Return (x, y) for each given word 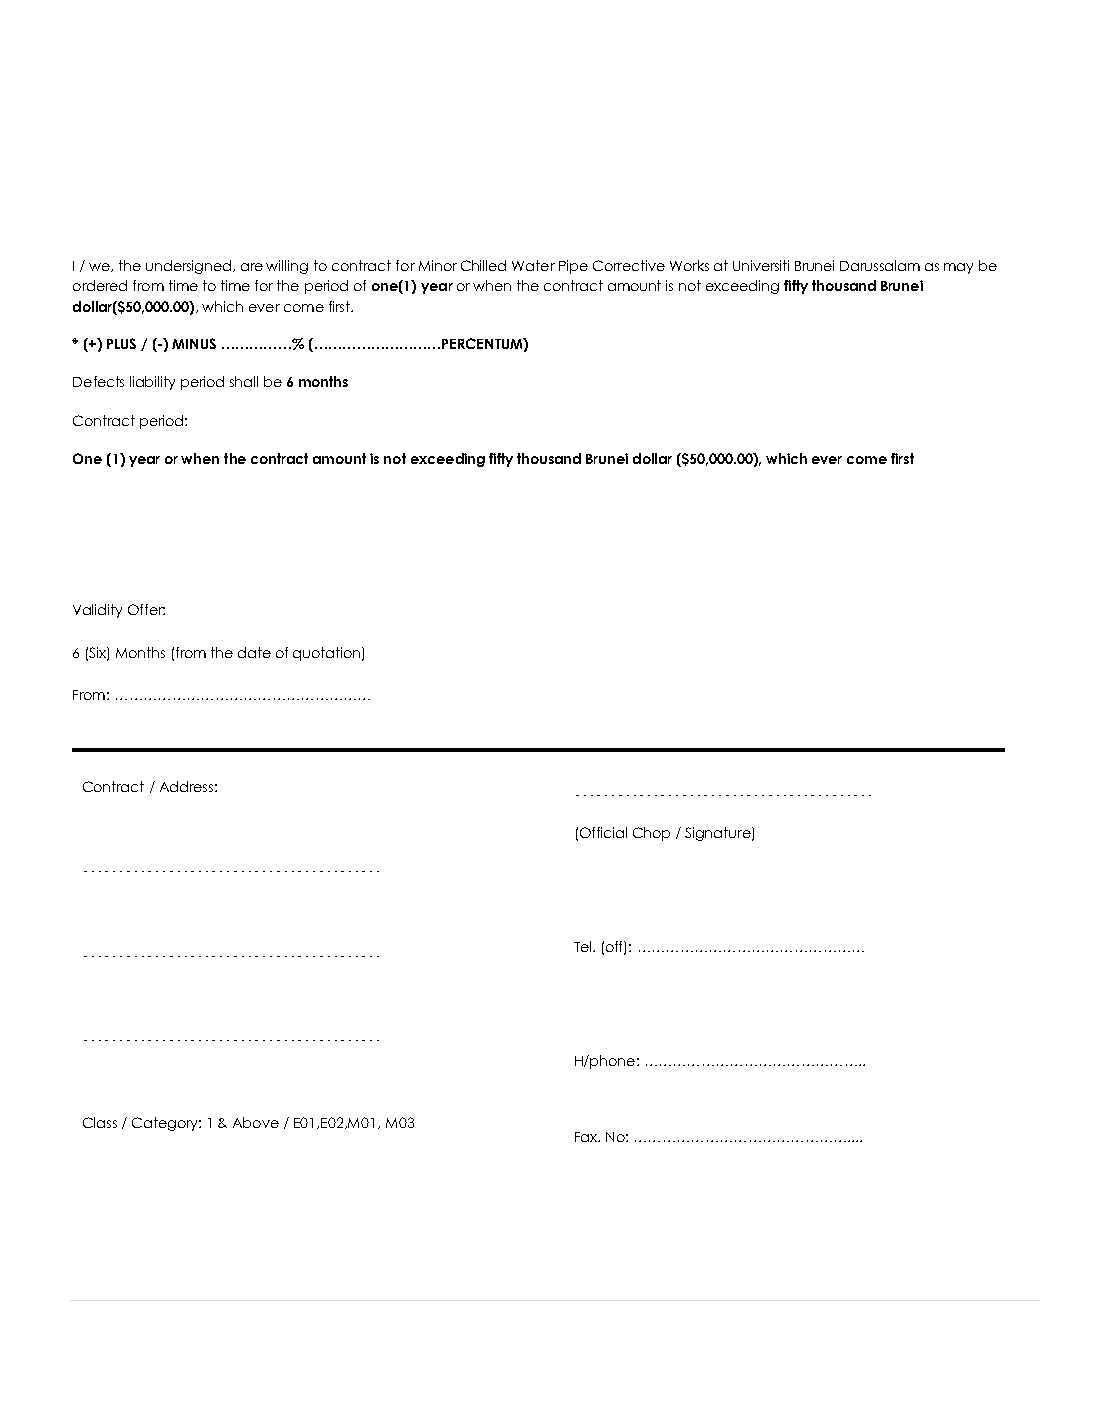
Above (256, 1122)
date (254, 652)
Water (533, 265)
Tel (584, 946)
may (958, 268)
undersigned (190, 267)
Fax (587, 1137)
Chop (651, 834)
